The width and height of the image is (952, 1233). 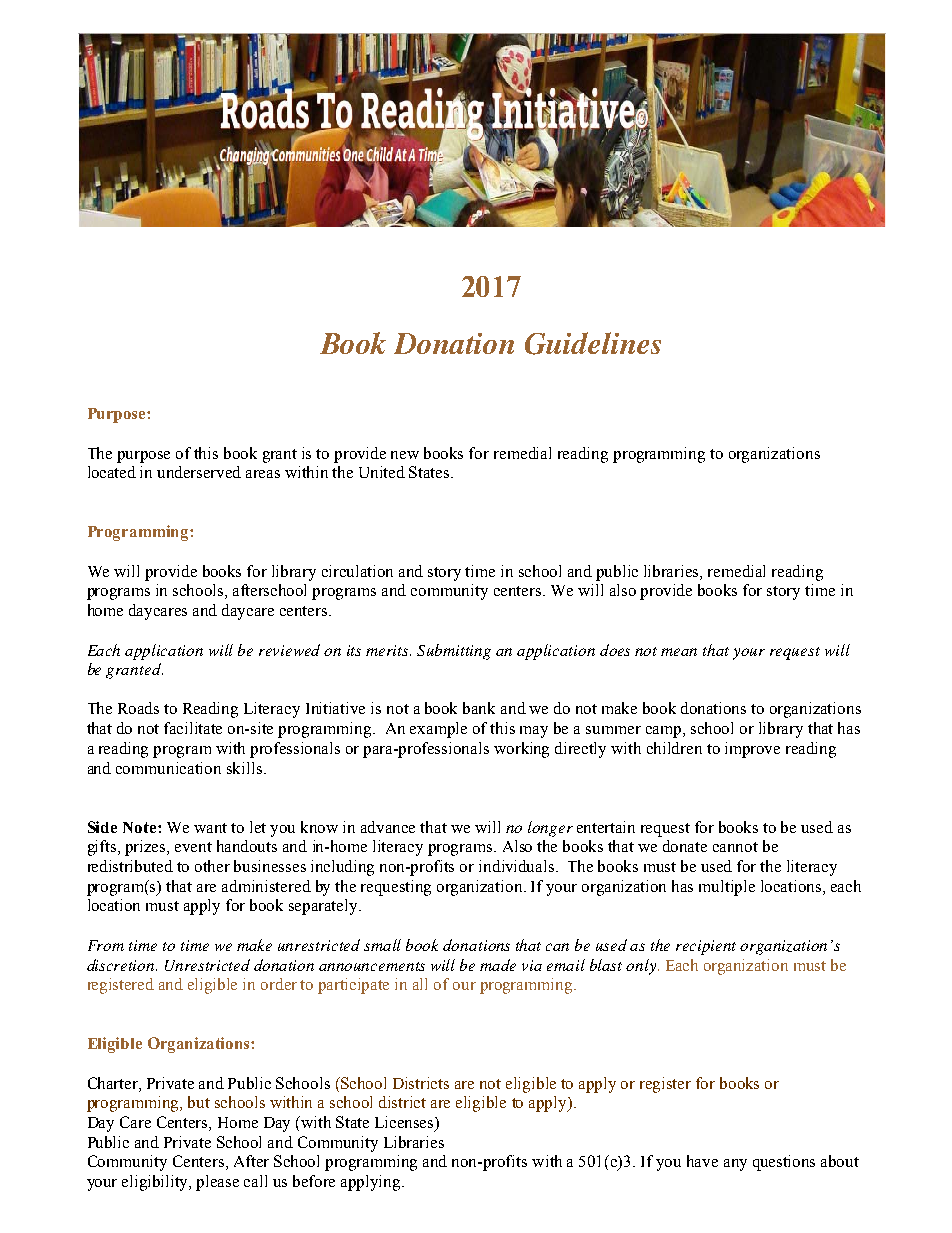 What do you see at coordinates (593, 343) in the image?
I see `Guidelines` at bounding box center [593, 343].
